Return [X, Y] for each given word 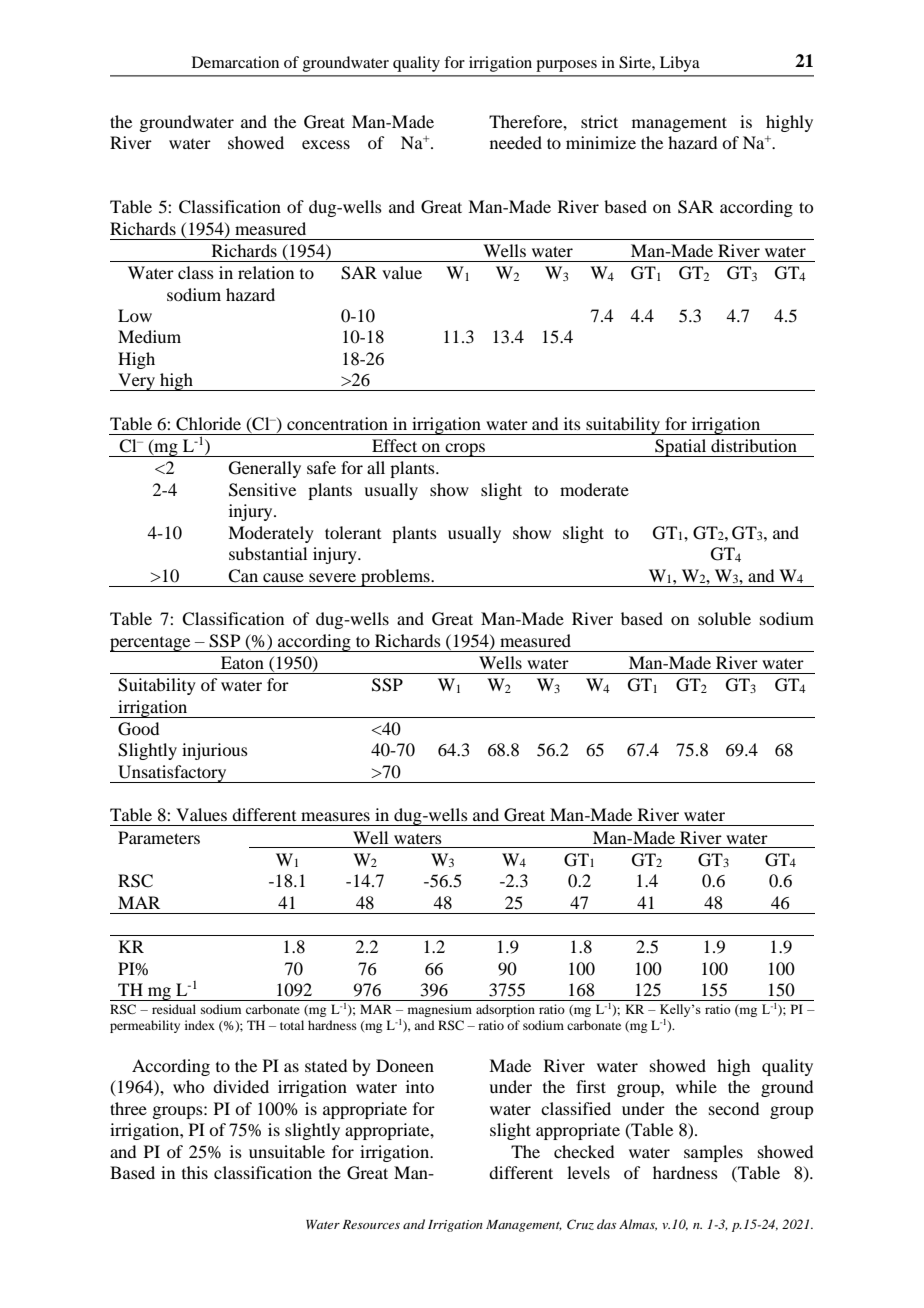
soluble [724, 618]
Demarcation [235, 62]
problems [395, 578]
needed [516, 142]
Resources [371, 1224]
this [195, 1172]
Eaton [242, 662]
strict [599, 121]
